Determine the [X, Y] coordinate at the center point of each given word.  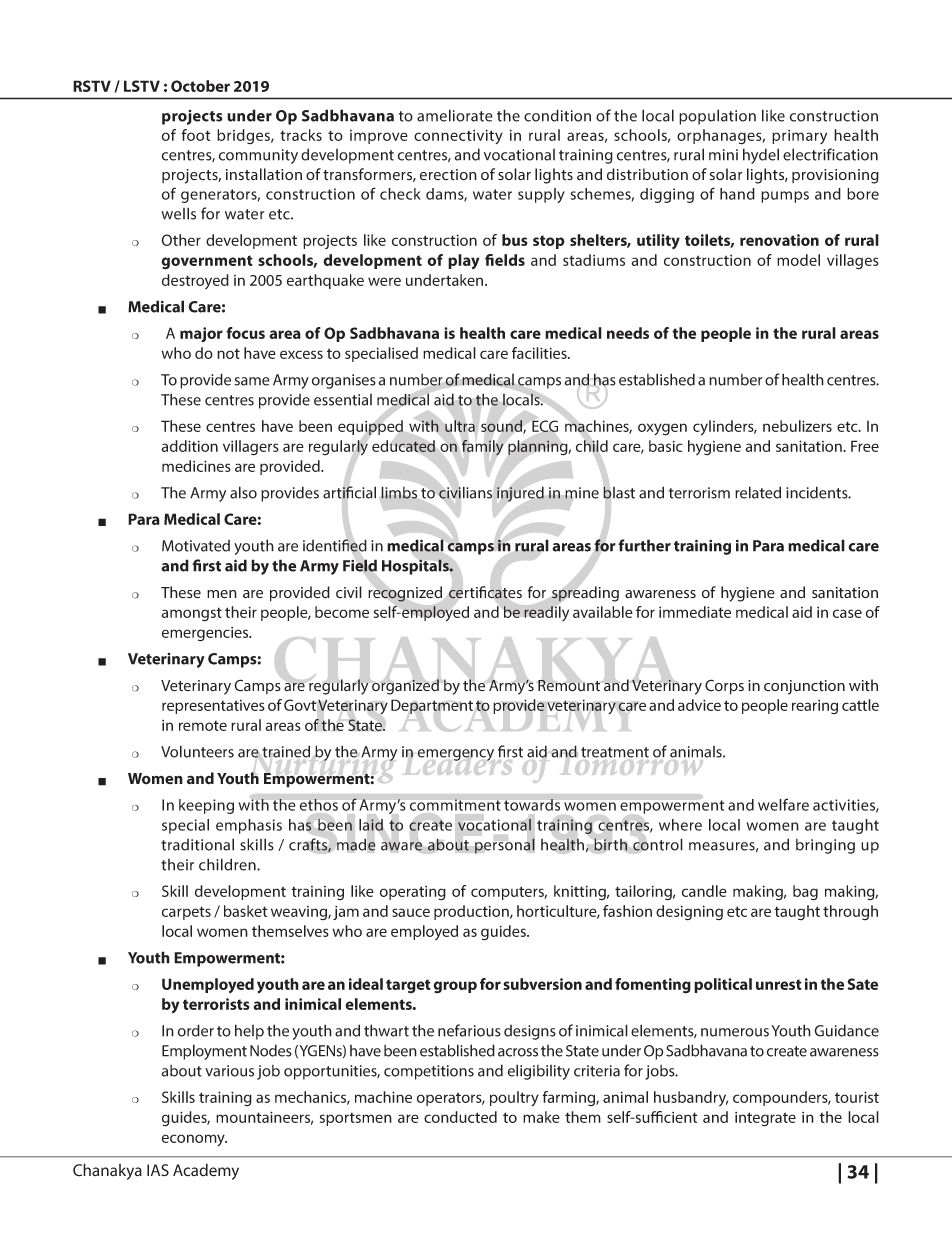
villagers [251, 448]
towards [532, 805]
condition [557, 115]
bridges [244, 136]
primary [799, 137]
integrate [765, 1119]
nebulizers [797, 426]
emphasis [249, 826]
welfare [783, 804]
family [482, 447]
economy [194, 1140]
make [541, 1117]
